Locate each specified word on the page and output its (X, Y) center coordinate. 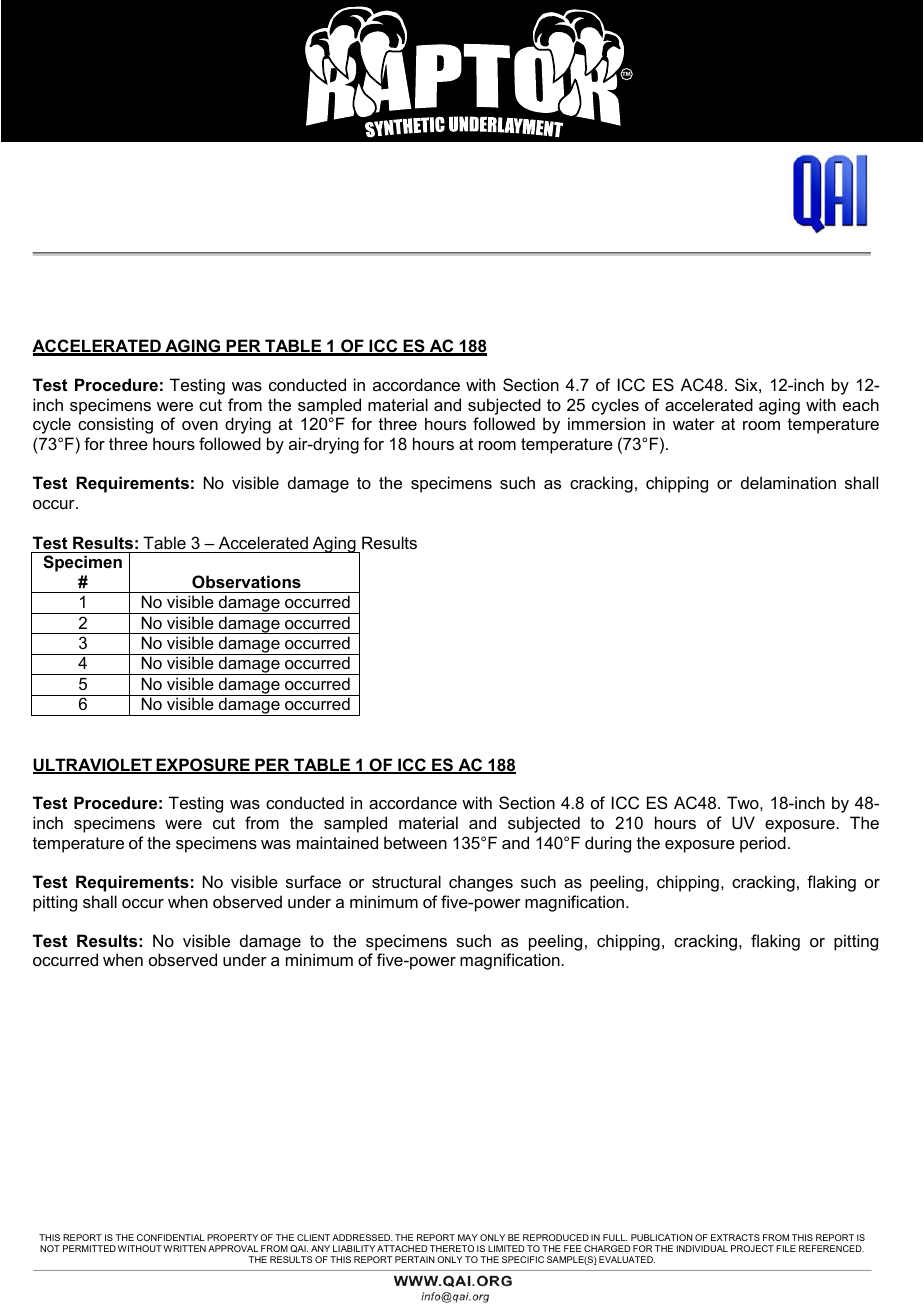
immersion (606, 423)
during (608, 844)
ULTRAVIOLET (93, 766)
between (415, 842)
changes (481, 883)
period (763, 844)
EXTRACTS (735, 1237)
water (694, 424)
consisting (115, 425)
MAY (468, 1237)
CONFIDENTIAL (171, 1237)
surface (313, 881)
